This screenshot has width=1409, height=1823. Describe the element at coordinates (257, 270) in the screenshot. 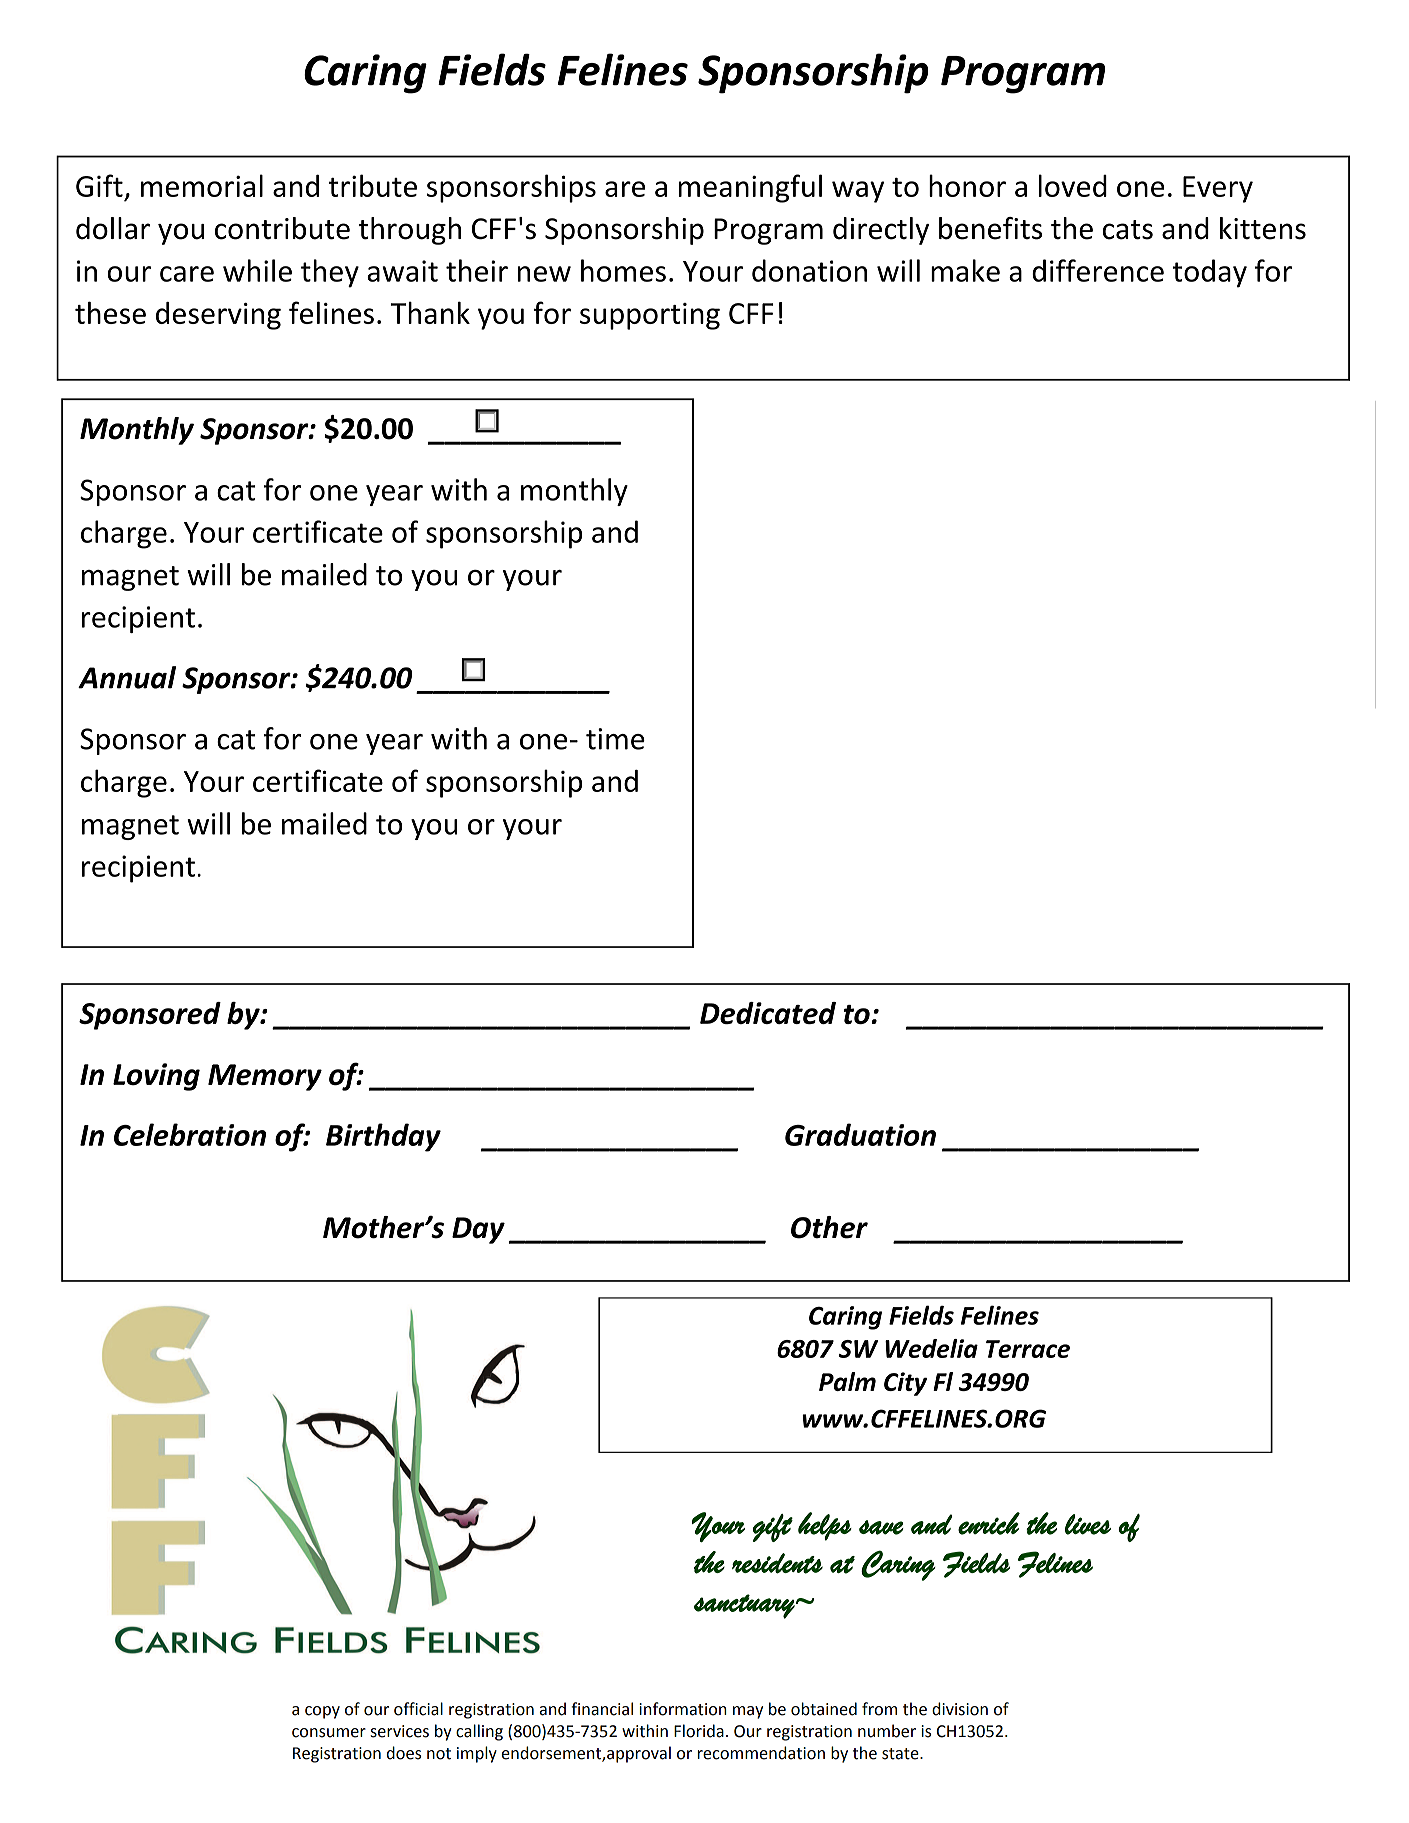

I see `while` at that location.
